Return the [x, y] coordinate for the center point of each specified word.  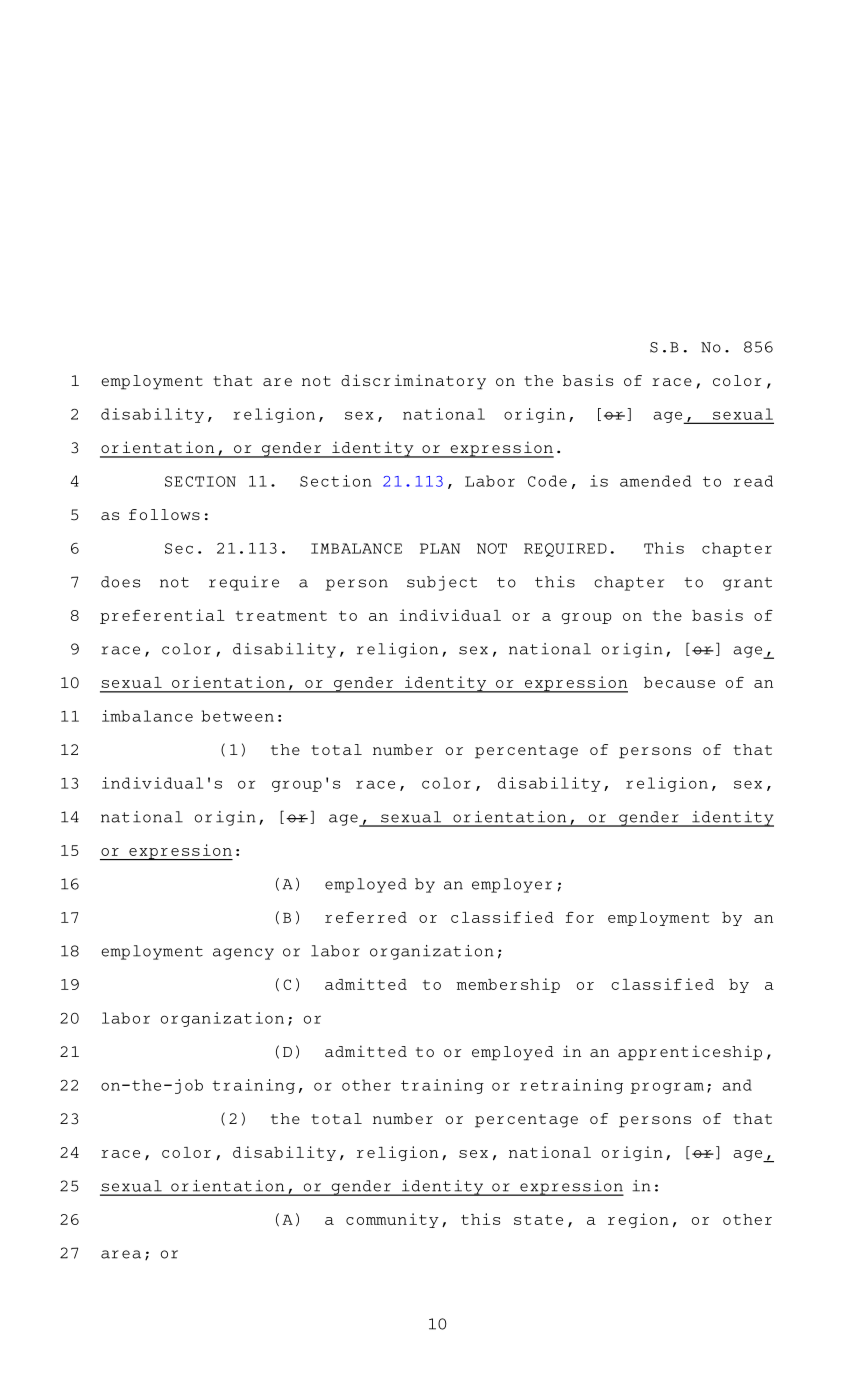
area [121, 1254]
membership [508, 985]
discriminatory [413, 382]
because [679, 682]
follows [164, 514]
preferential [162, 616]
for [580, 917]
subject [442, 583]
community [392, 1220]
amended [655, 481]
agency [243, 954]
